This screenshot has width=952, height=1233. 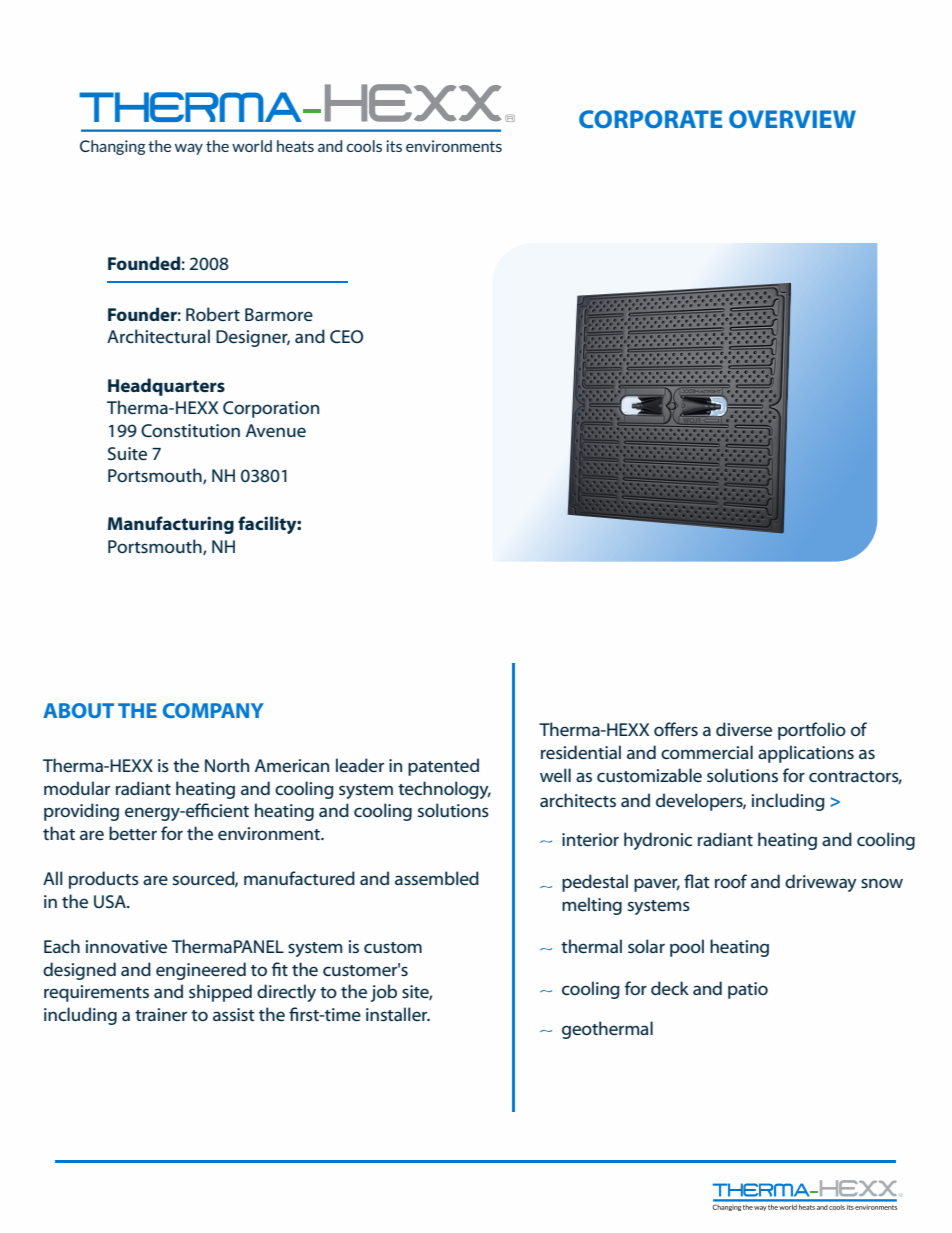 What do you see at coordinates (161, 1014) in the screenshot?
I see `trainer` at bounding box center [161, 1014].
